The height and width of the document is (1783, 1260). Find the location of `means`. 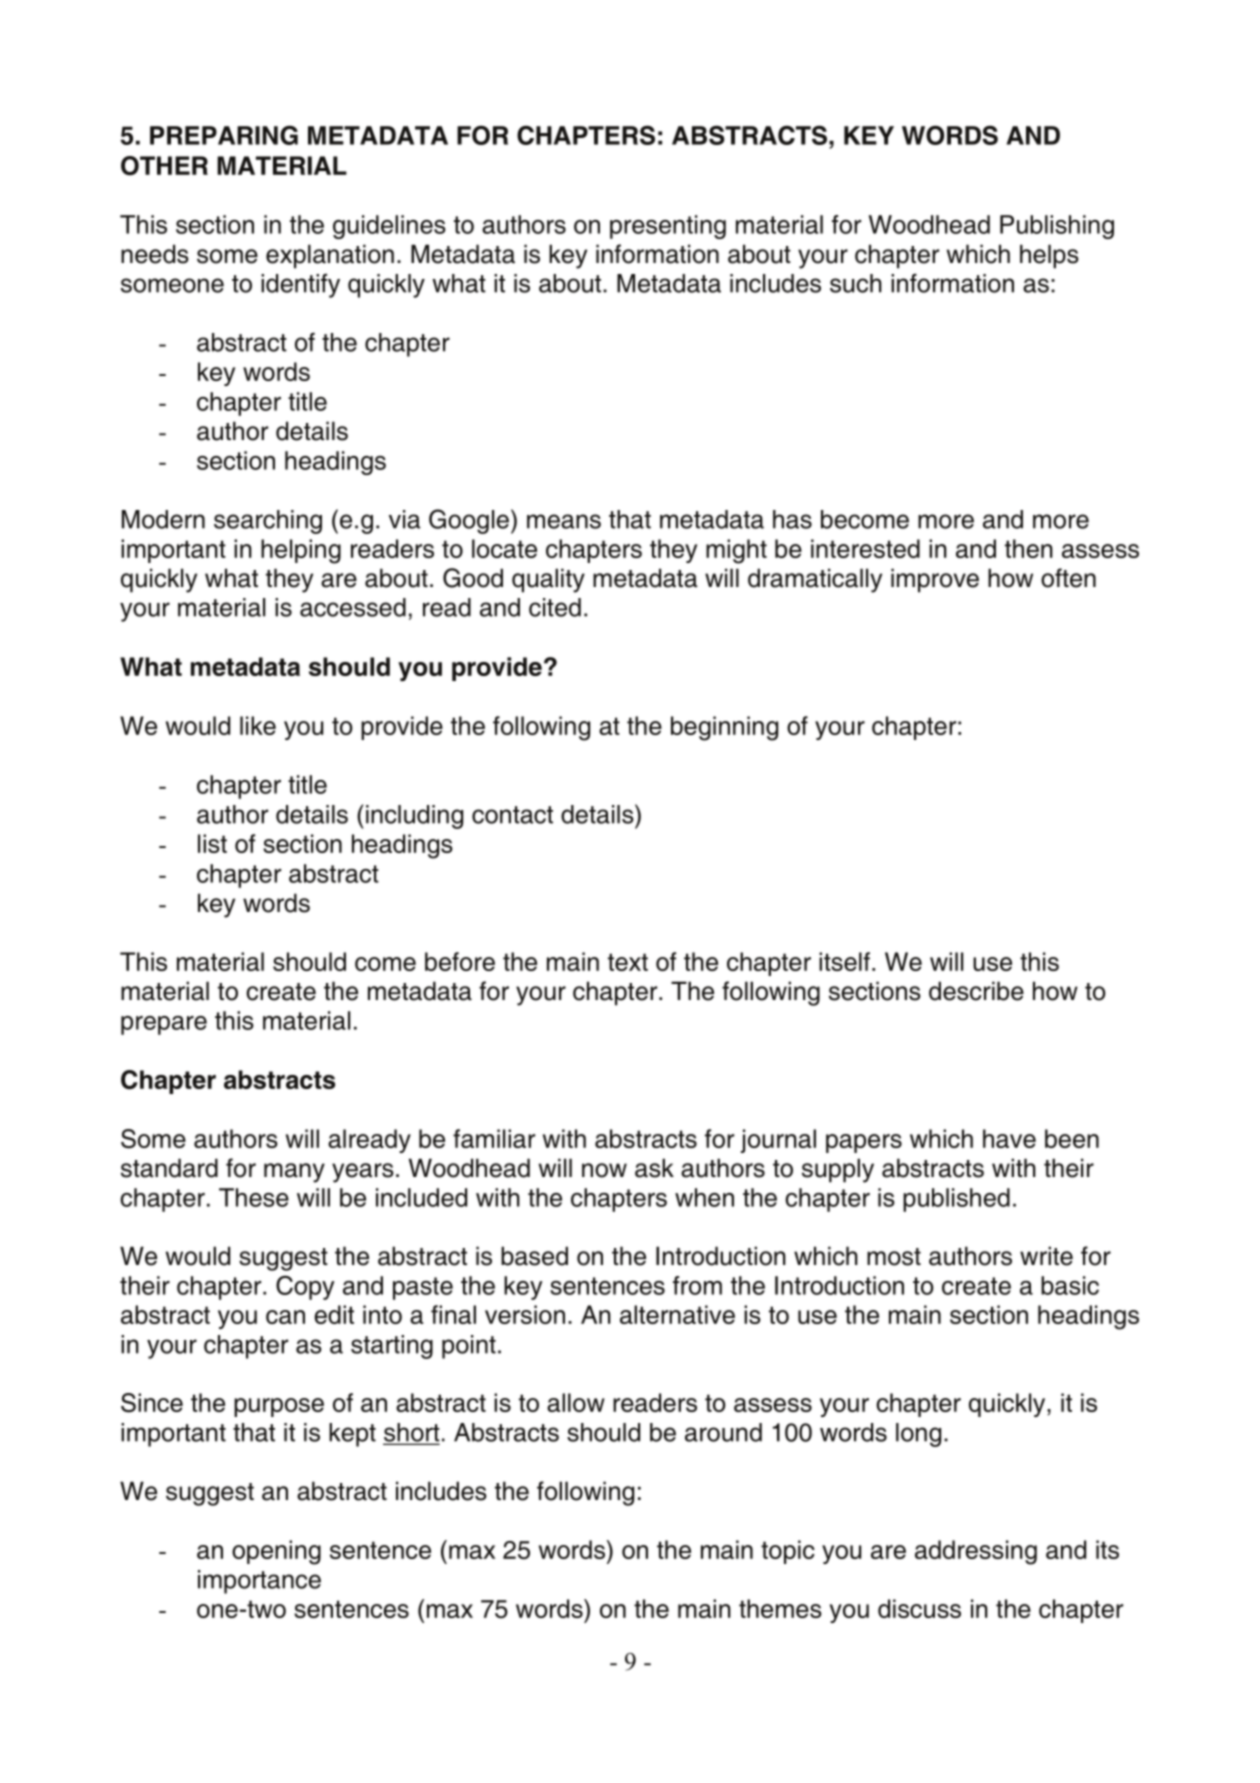

means is located at coordinates (564, 521).
